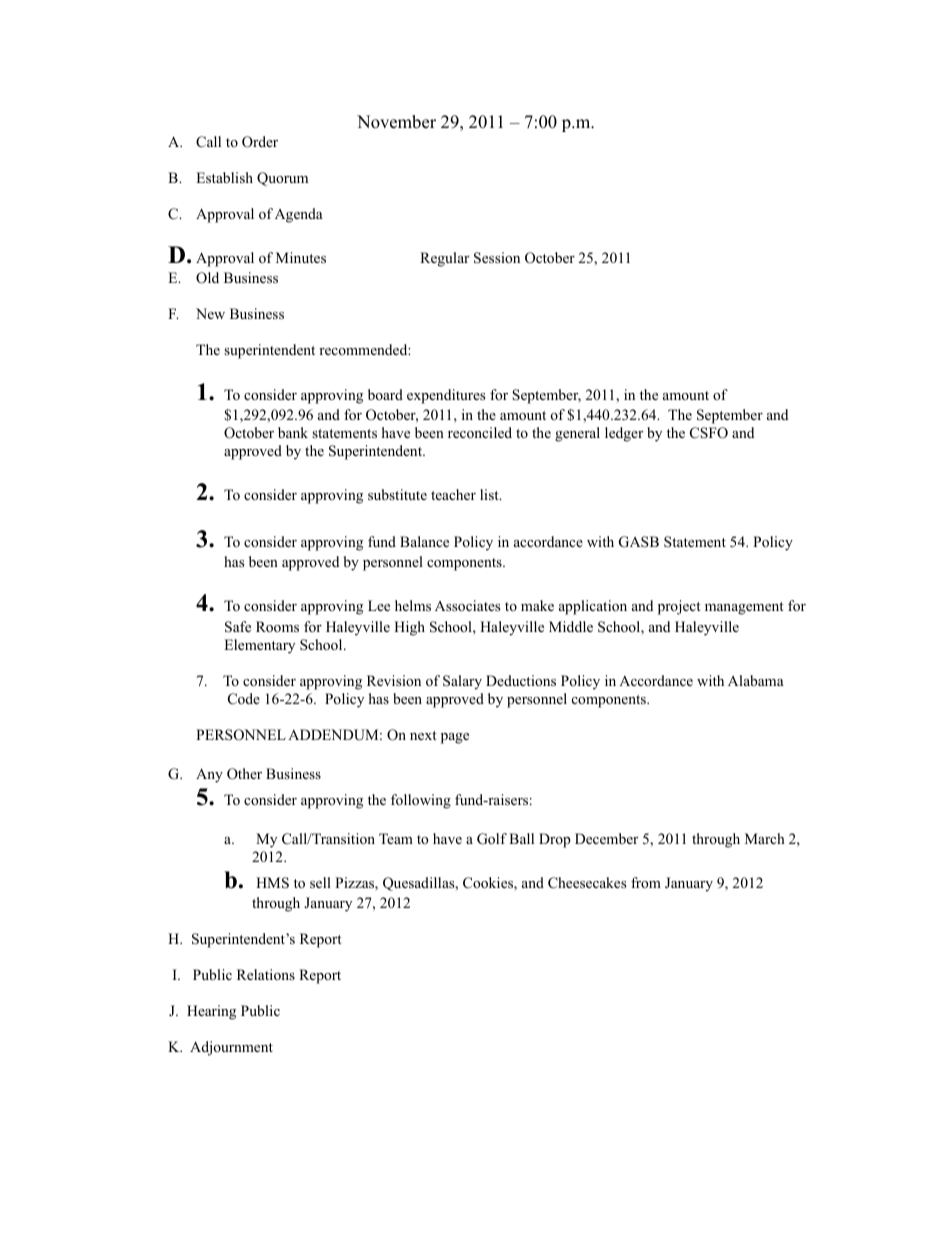 The width and height of the screenshot is (952, 1233). I want to click on Code, so click(244, 699).
